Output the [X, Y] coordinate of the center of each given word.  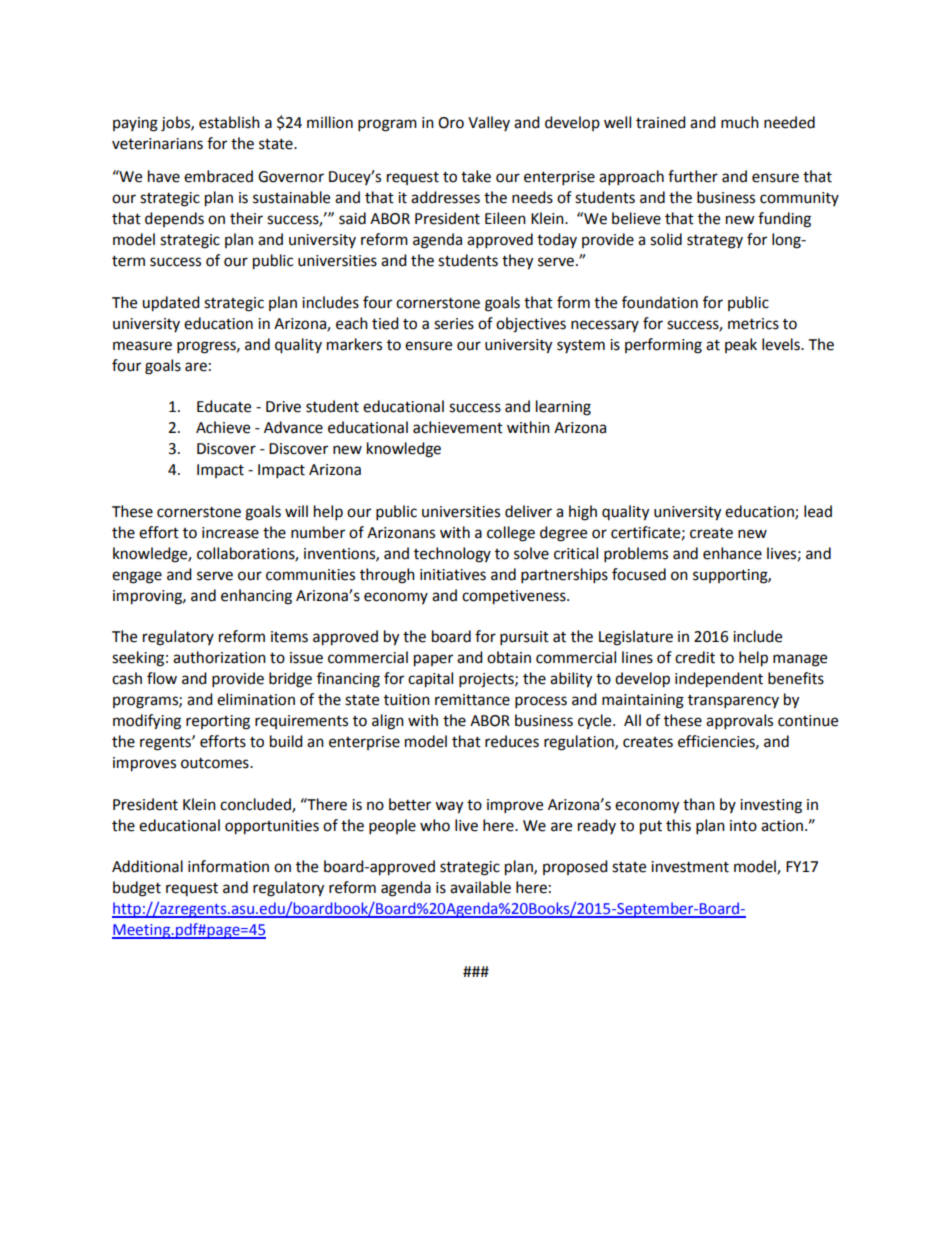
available [480, 887]
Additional [147, 866]
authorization [219, 657]
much [740, 122]
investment [690, 867]
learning [563, 408]
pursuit [524, 638]
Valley [489, 123]
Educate [224, 406]
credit [695, 657]
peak [741, 345]
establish [229, 122]
